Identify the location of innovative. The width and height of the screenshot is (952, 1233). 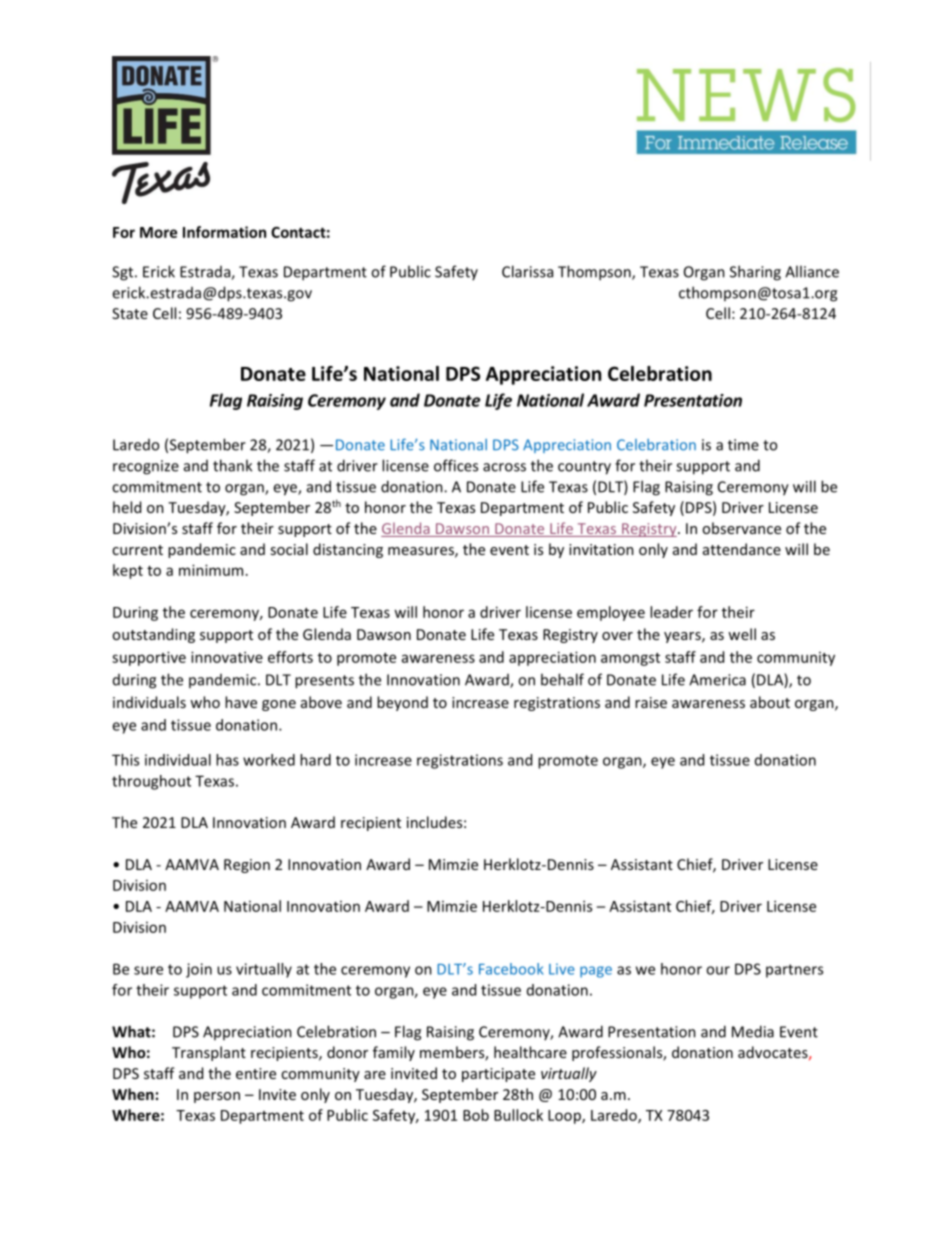
(227, 657).
